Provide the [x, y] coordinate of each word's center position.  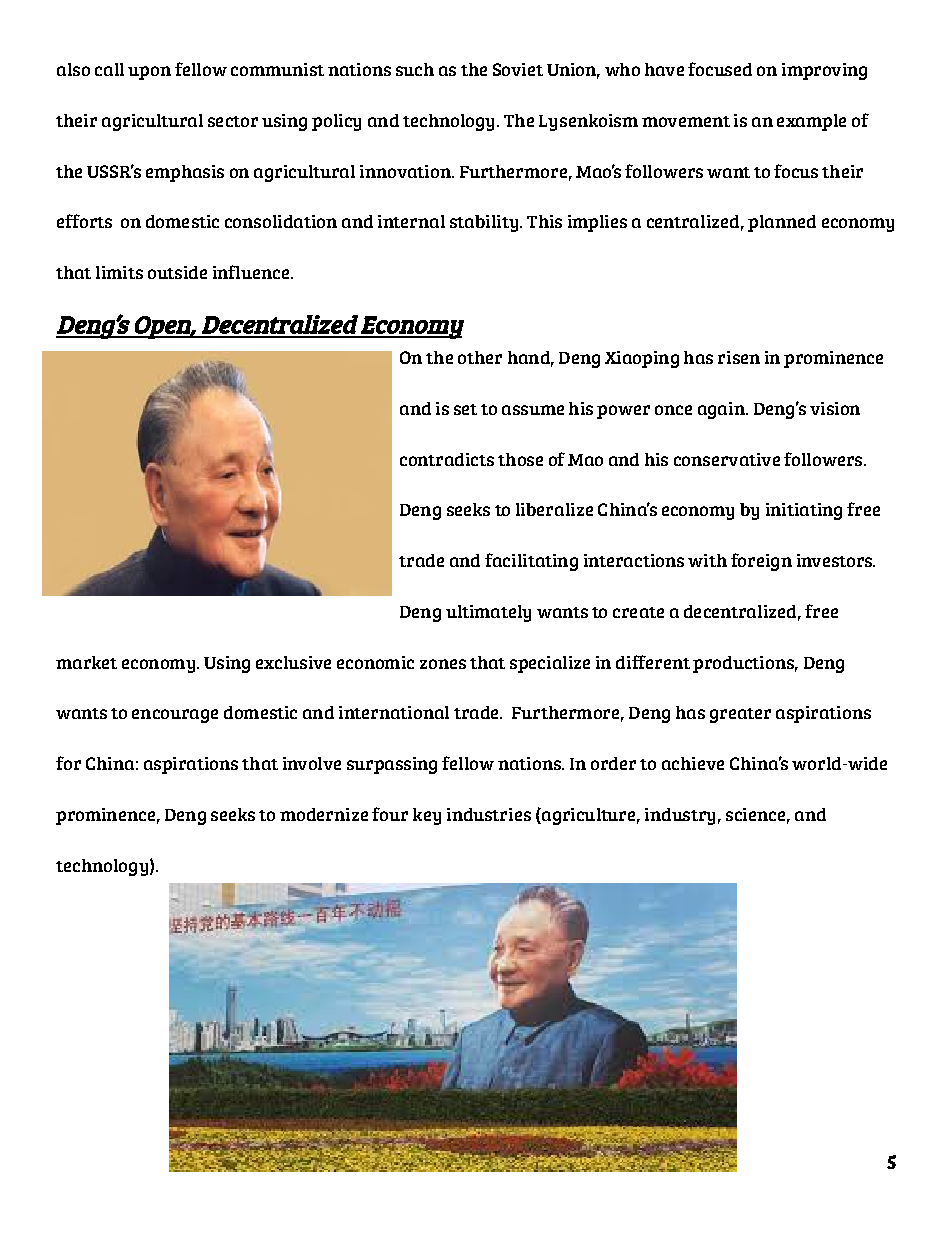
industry [680, 816]
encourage [175, 716]
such [415, 69]
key [427, 816]
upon [149, 73]
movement [686, 121]
